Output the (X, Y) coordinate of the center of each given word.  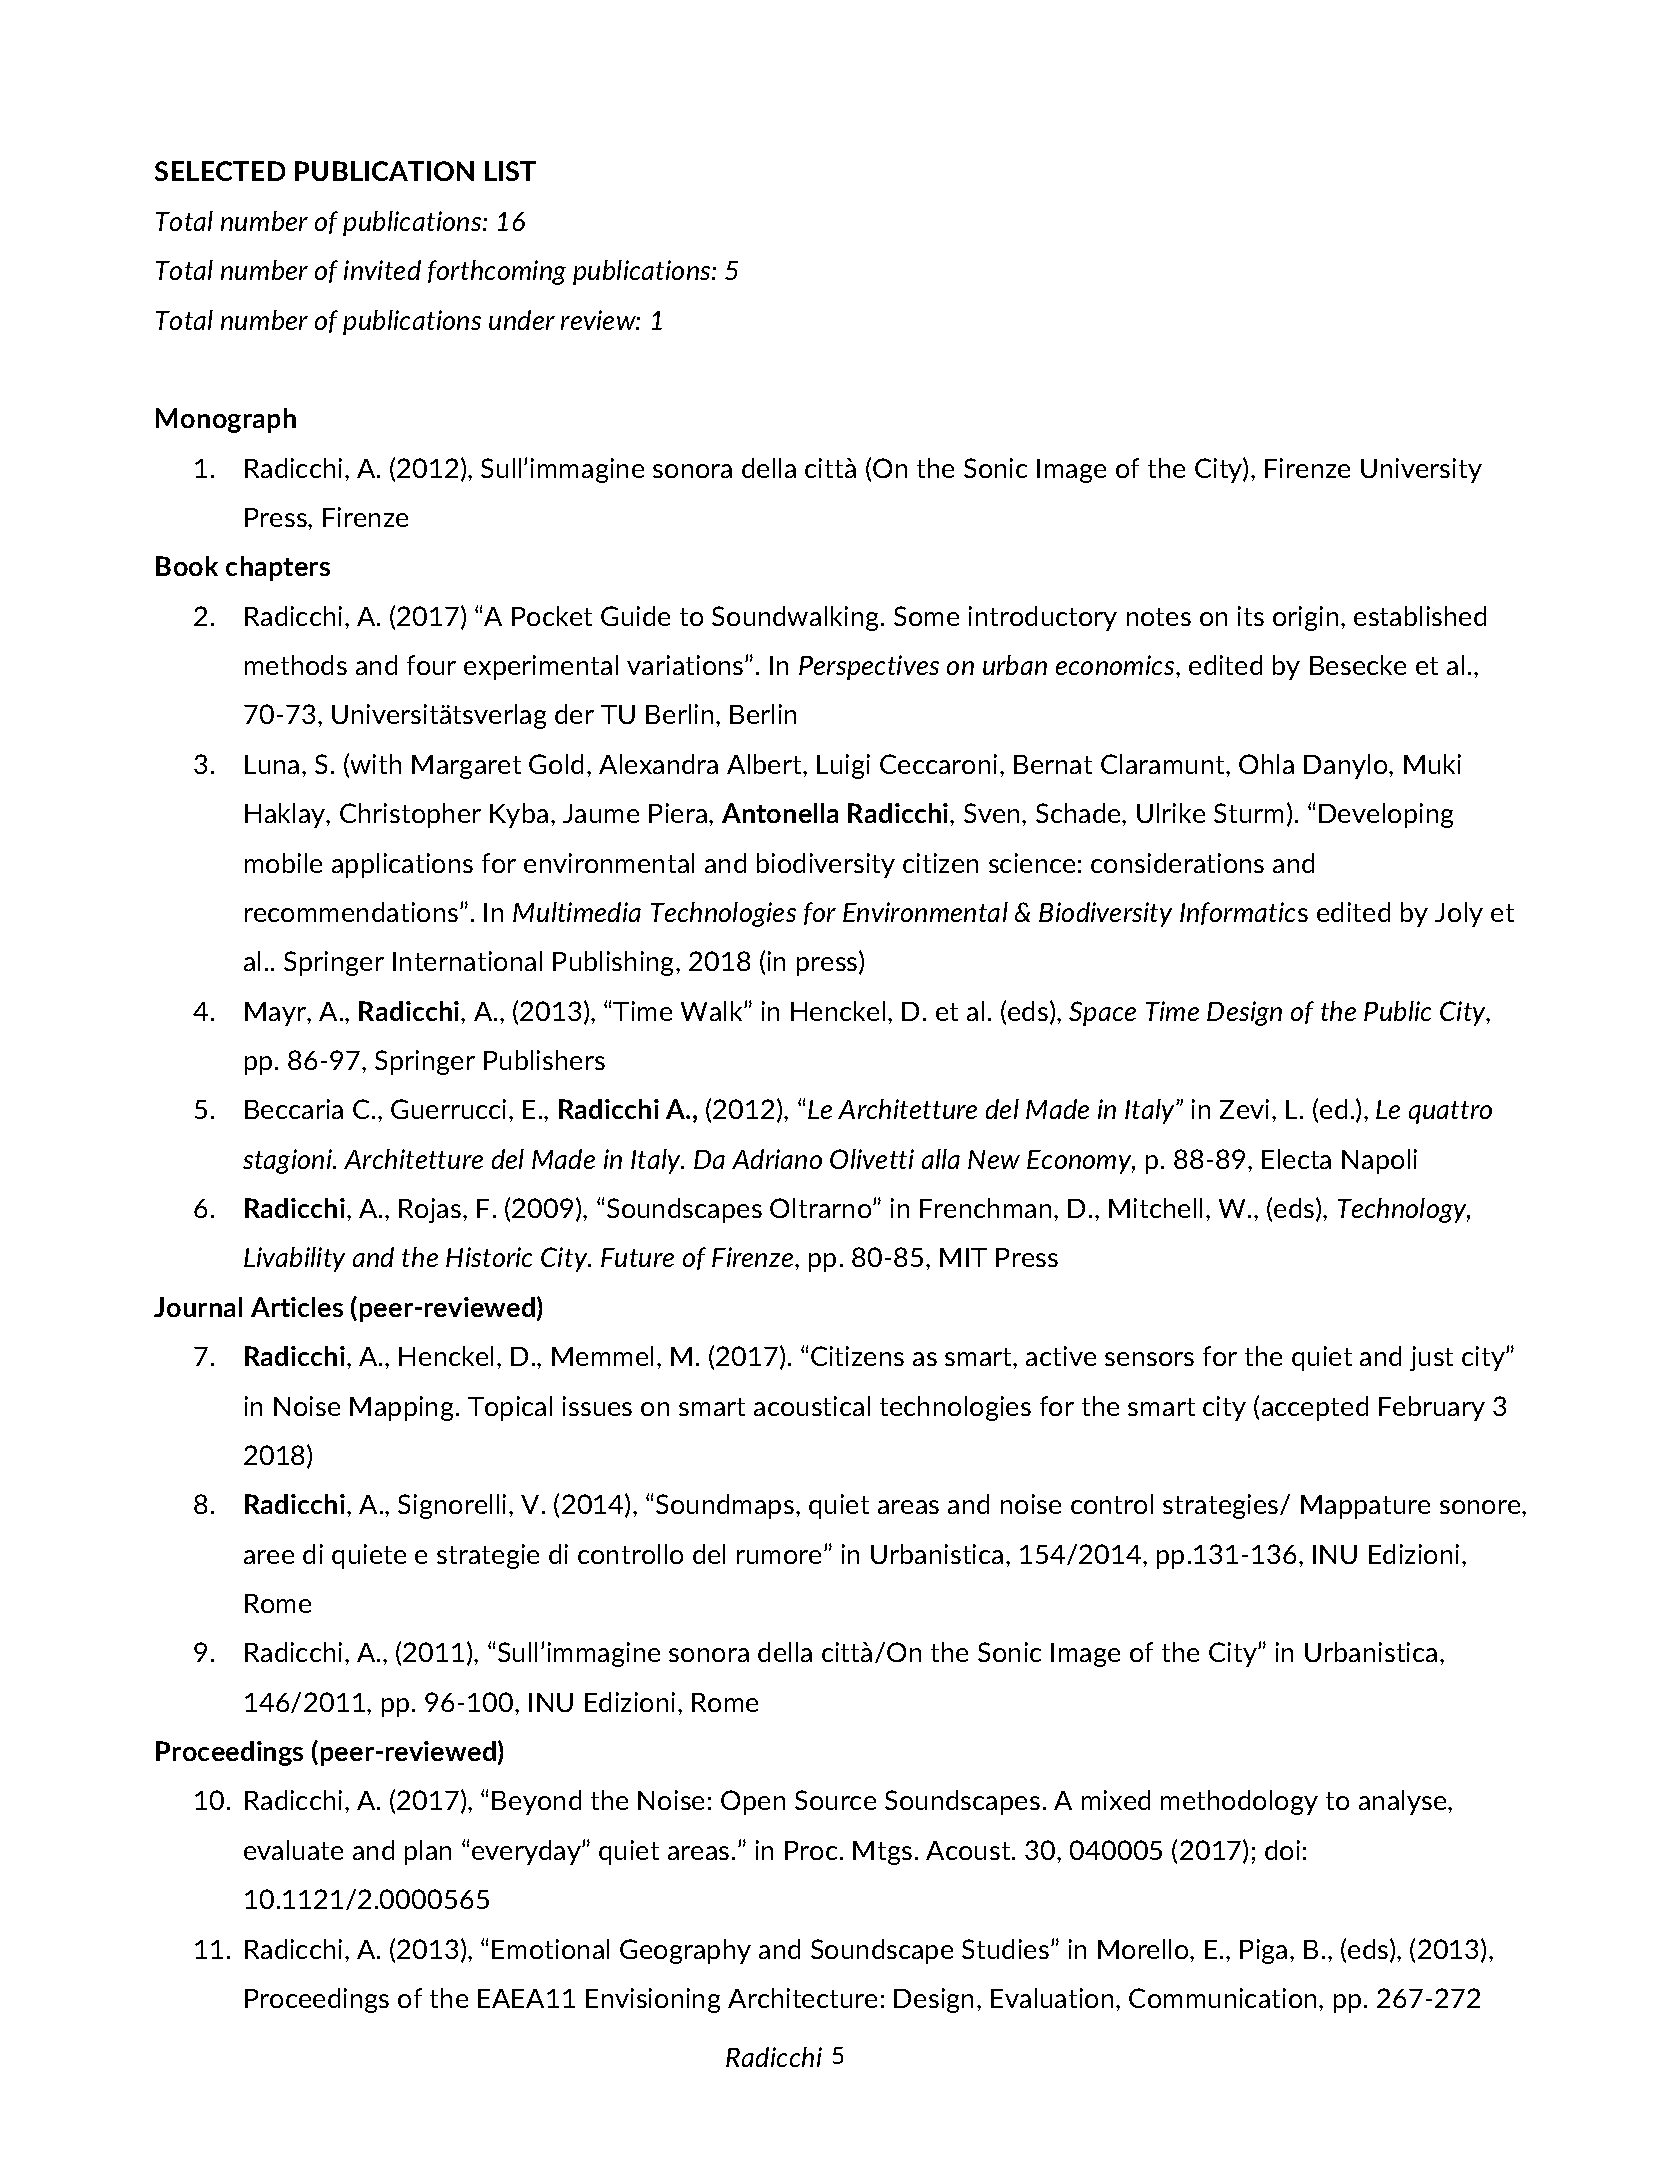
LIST (510, 171)
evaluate (293, 1850)
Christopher (410, 815)
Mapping (401, 1408)
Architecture (802, 1998)
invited (382, 270)
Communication (1222, 1998)
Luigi (843, 766)
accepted (1315, 1408)
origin (1305, 618)
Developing (1386, 815)
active (1061, 1356)
